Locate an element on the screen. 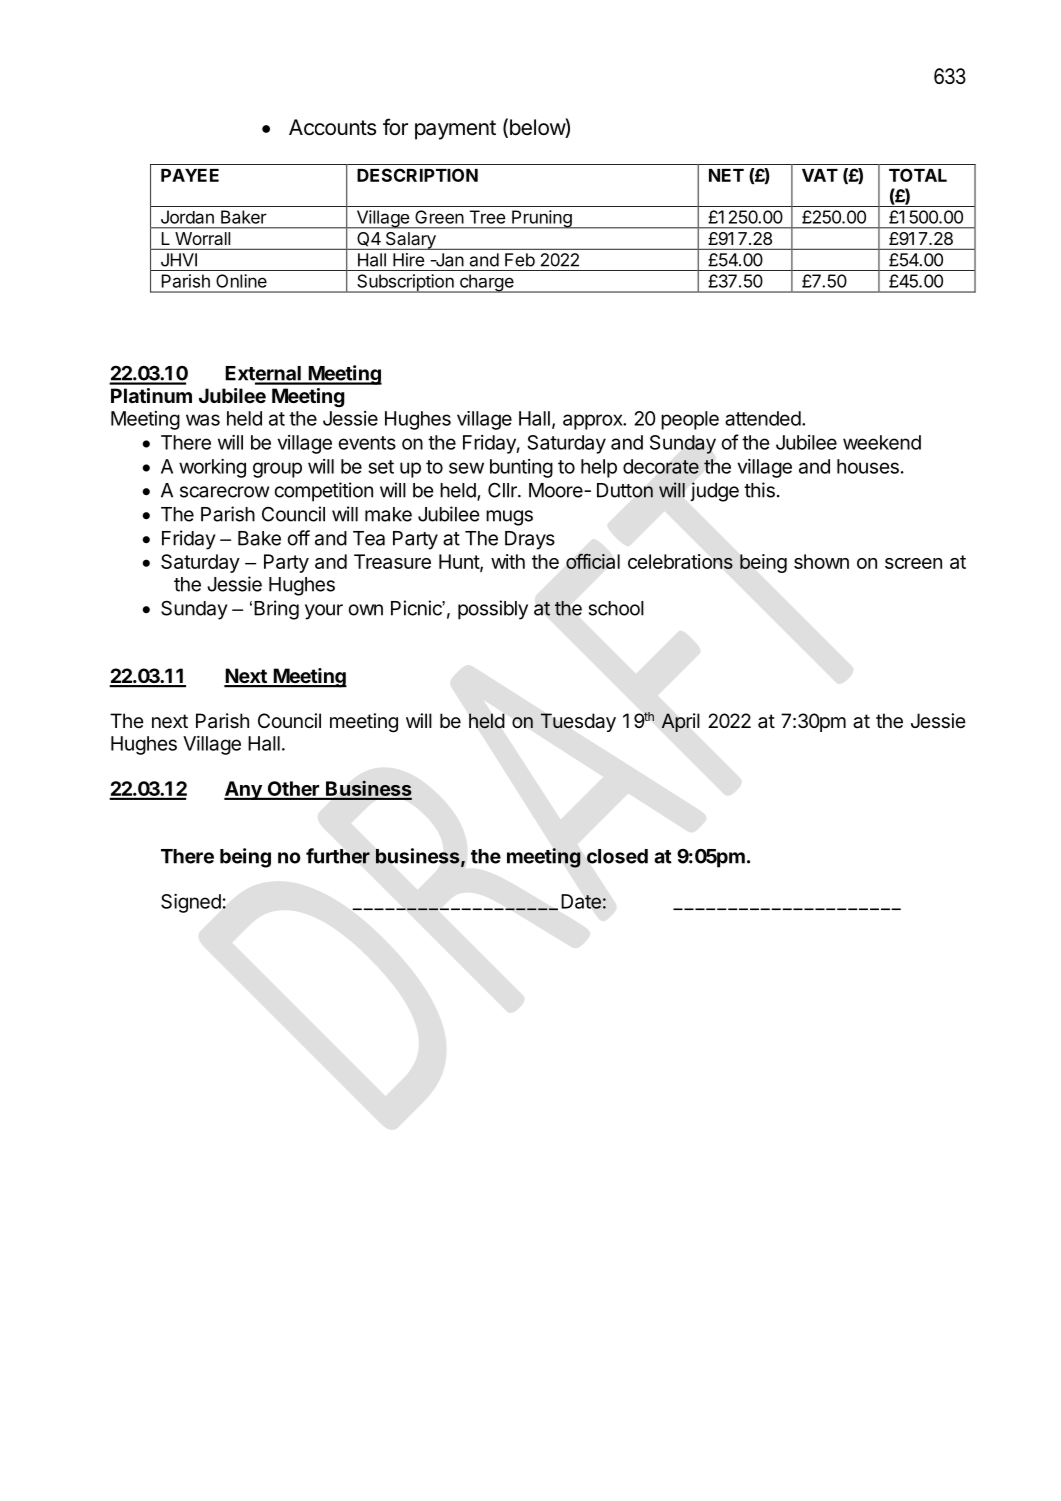 The height and width of the screenshot is (1501, 1061). payment is located at coordinates (455, 130).
